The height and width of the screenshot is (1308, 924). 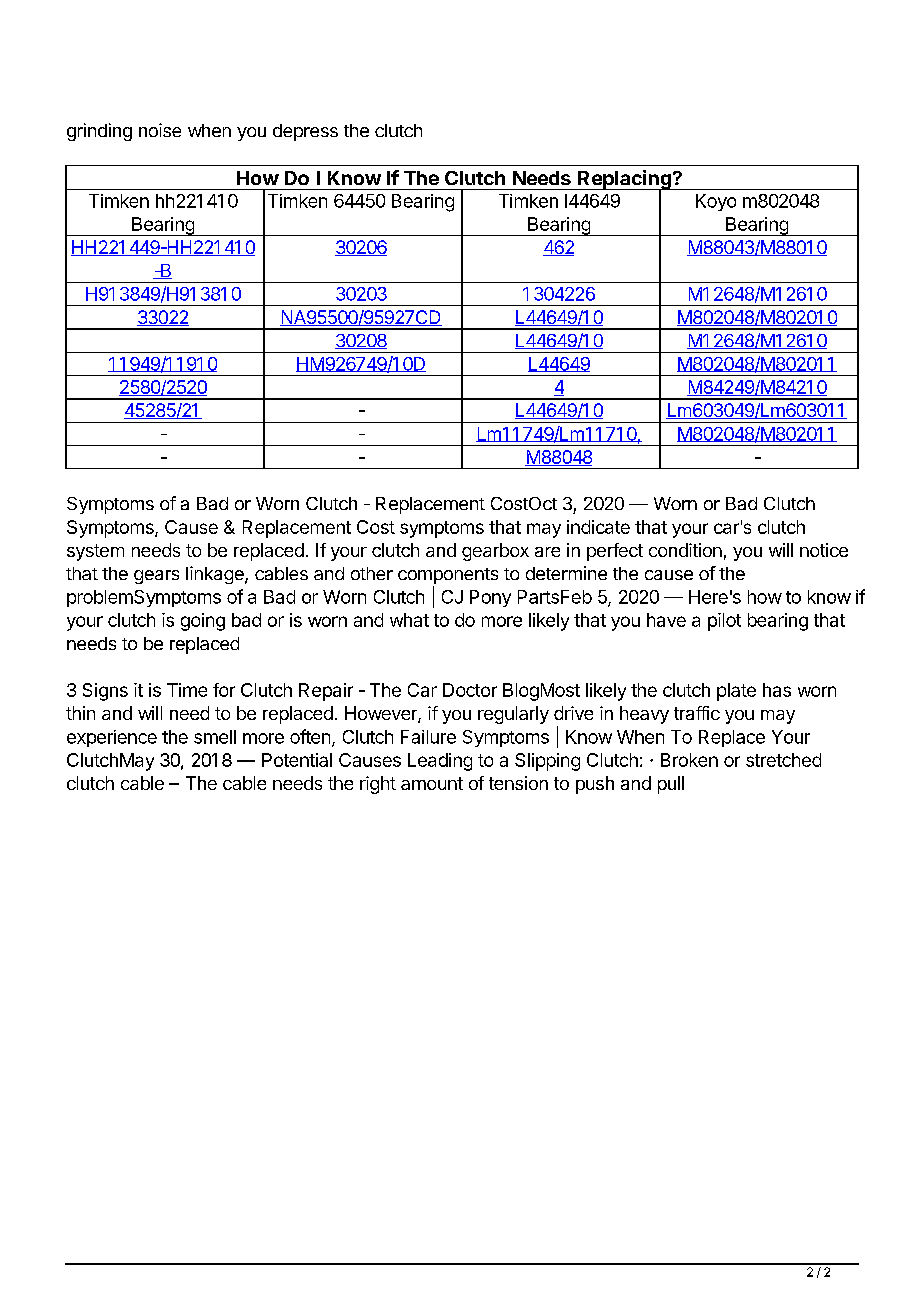 What do you see at coordinates (716, 202) in the screenshot?
I see `Koyo` at bounding box center [716, 202].
